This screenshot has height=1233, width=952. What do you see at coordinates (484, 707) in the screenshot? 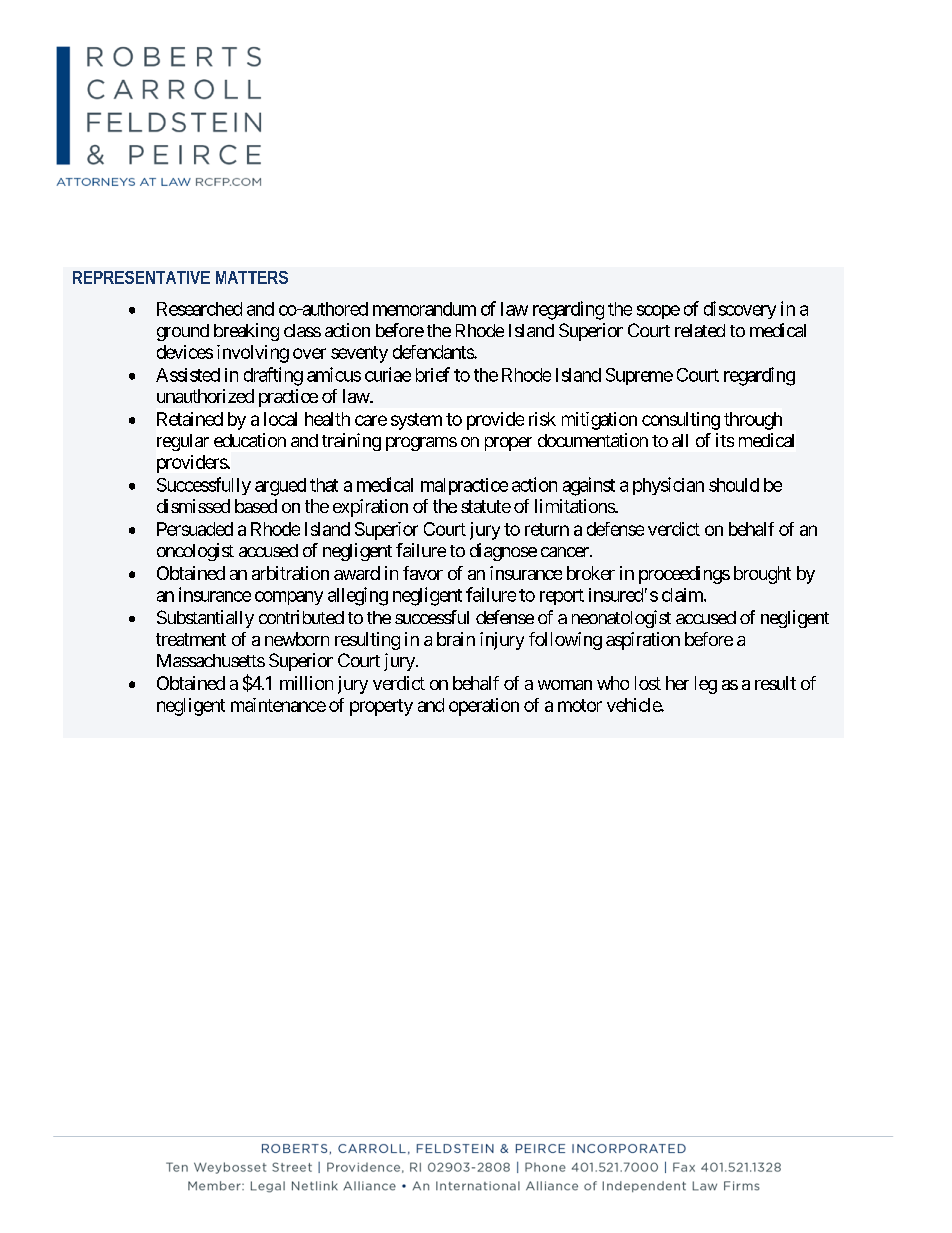
I see `operation` at bounding box center [484, 707].
